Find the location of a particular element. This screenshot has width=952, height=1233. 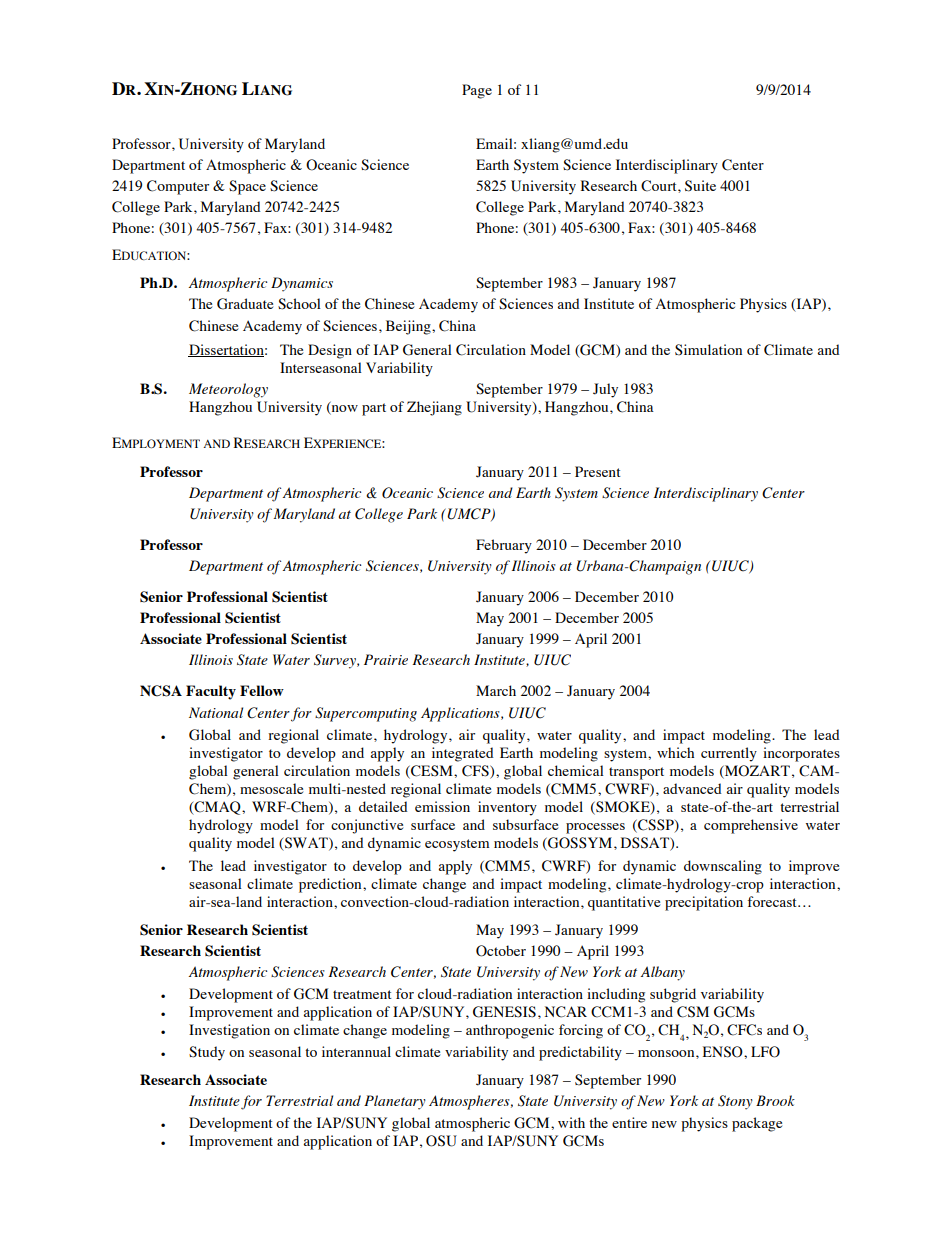

OSU is located at coordinates (441, 1141).
